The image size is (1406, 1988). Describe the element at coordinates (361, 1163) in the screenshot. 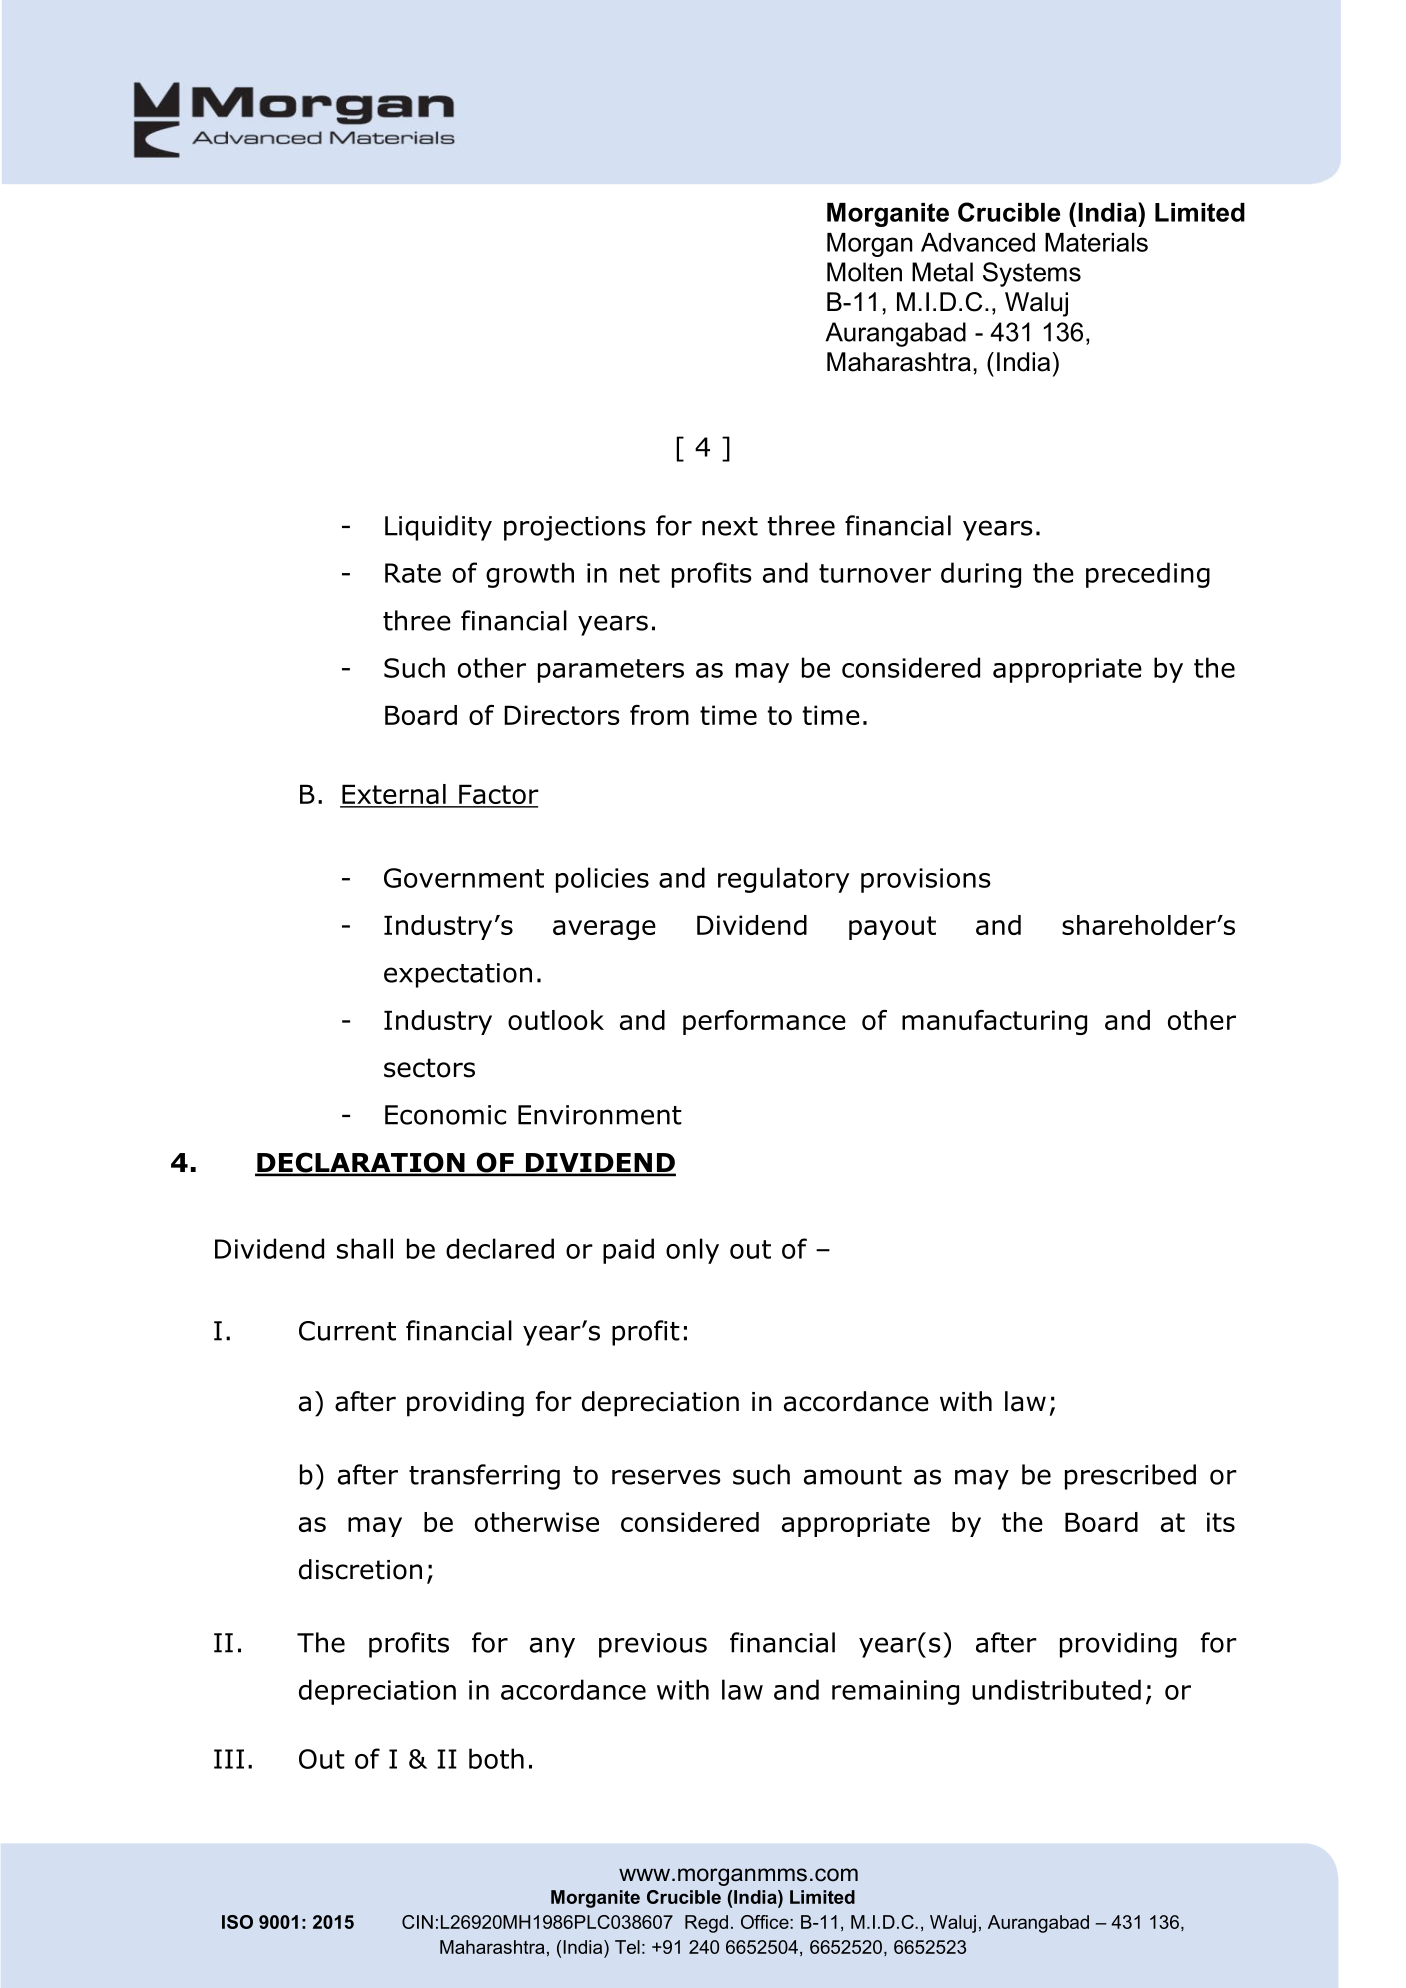

I see `DECLARATION` at that location.
